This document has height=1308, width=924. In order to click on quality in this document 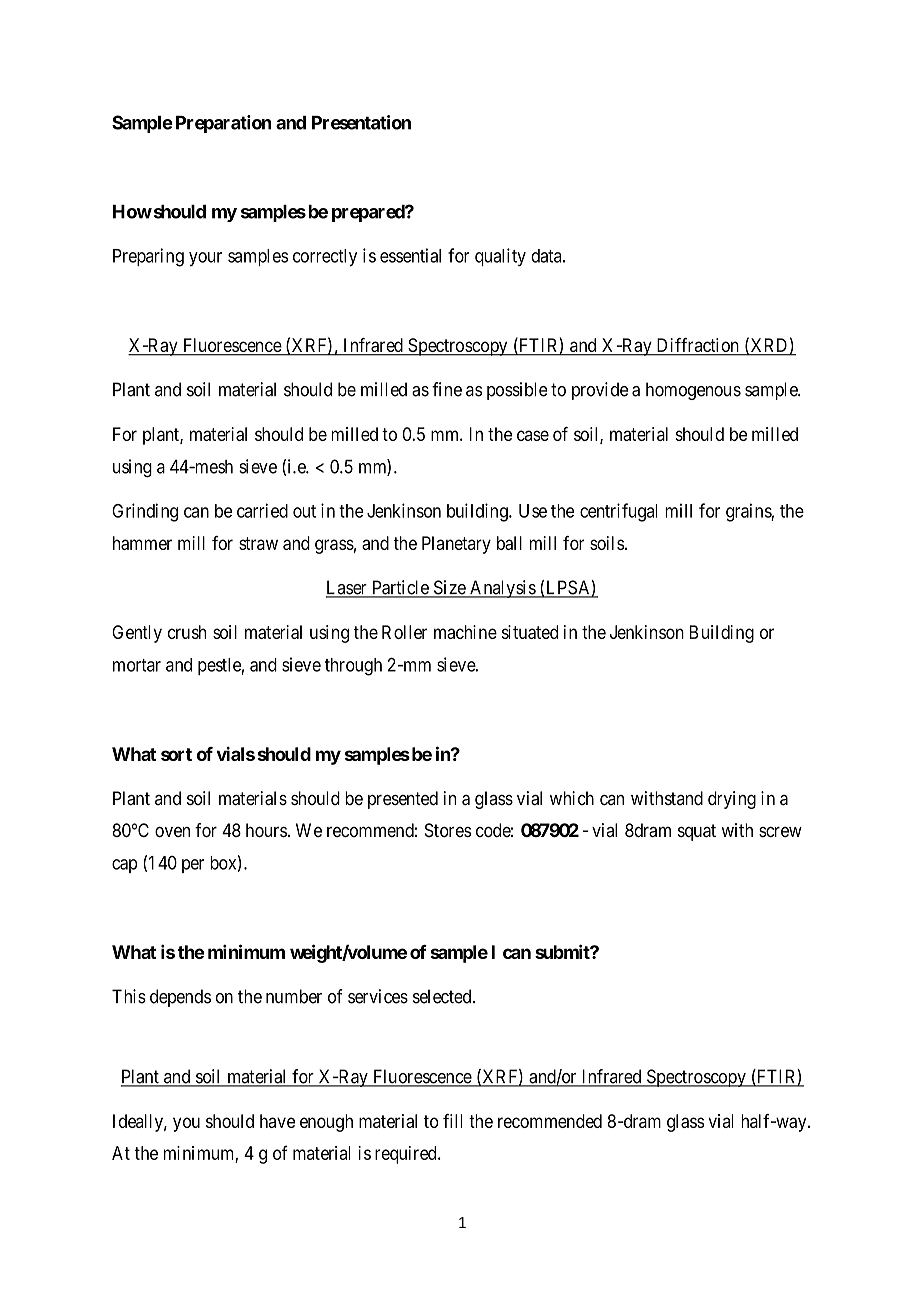, I will do `click(500, 257)`.
